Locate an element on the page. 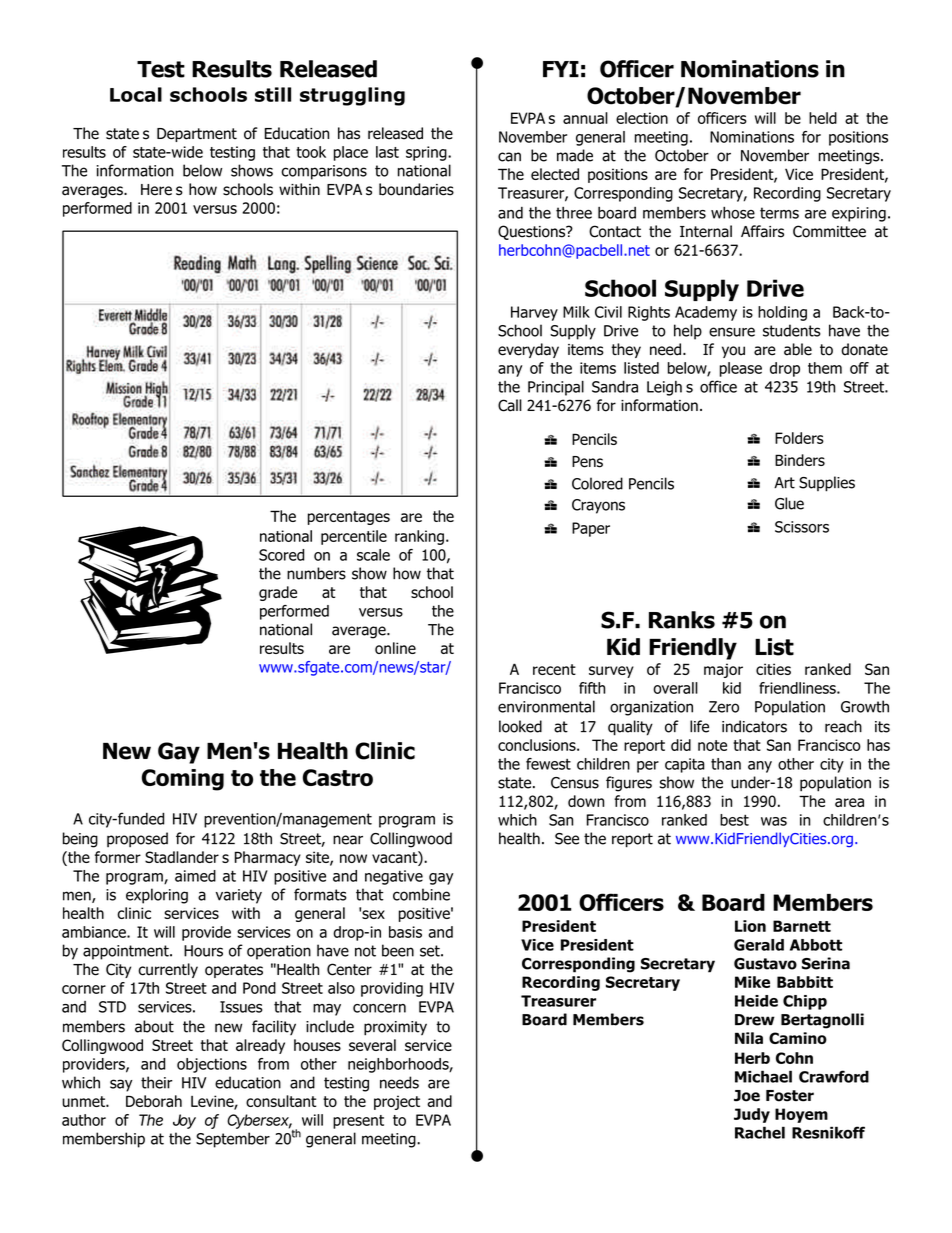 The image size is (952, 1233). online is located at coordinates (395, 648).
